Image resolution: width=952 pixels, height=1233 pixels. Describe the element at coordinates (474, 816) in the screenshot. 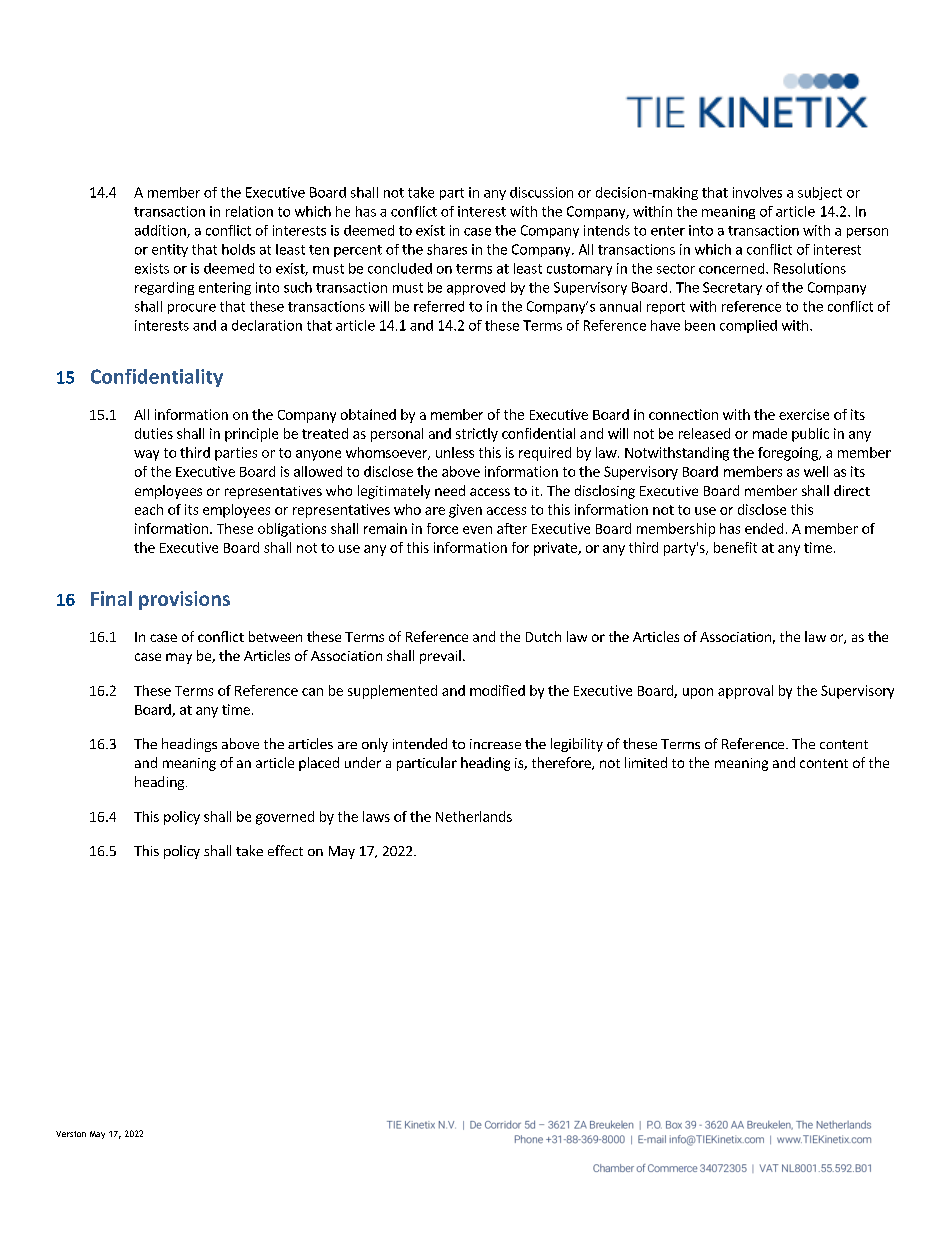

I see `Netherlands` at that location.
